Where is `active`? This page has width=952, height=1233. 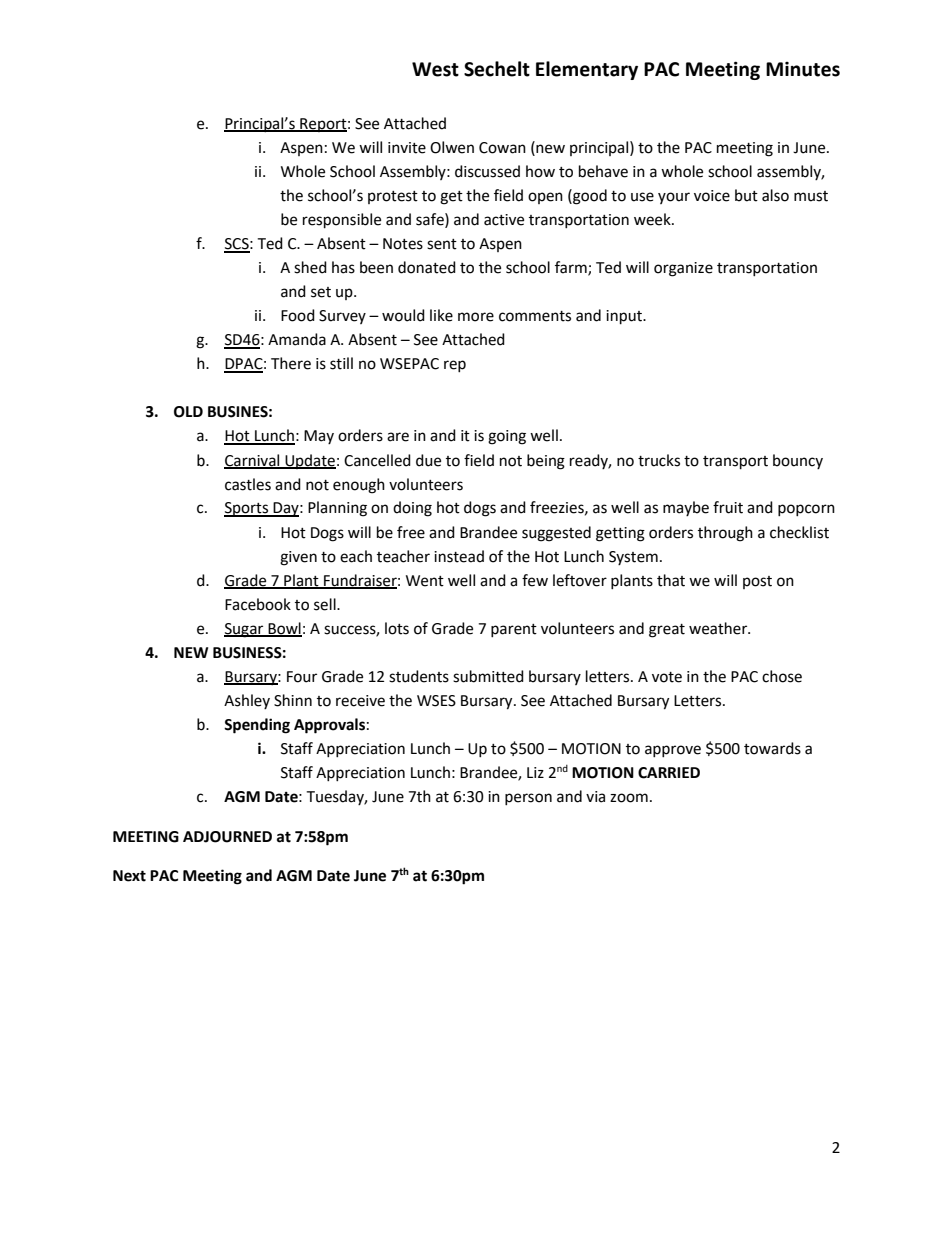 active is located at coordinates (504, 220).
